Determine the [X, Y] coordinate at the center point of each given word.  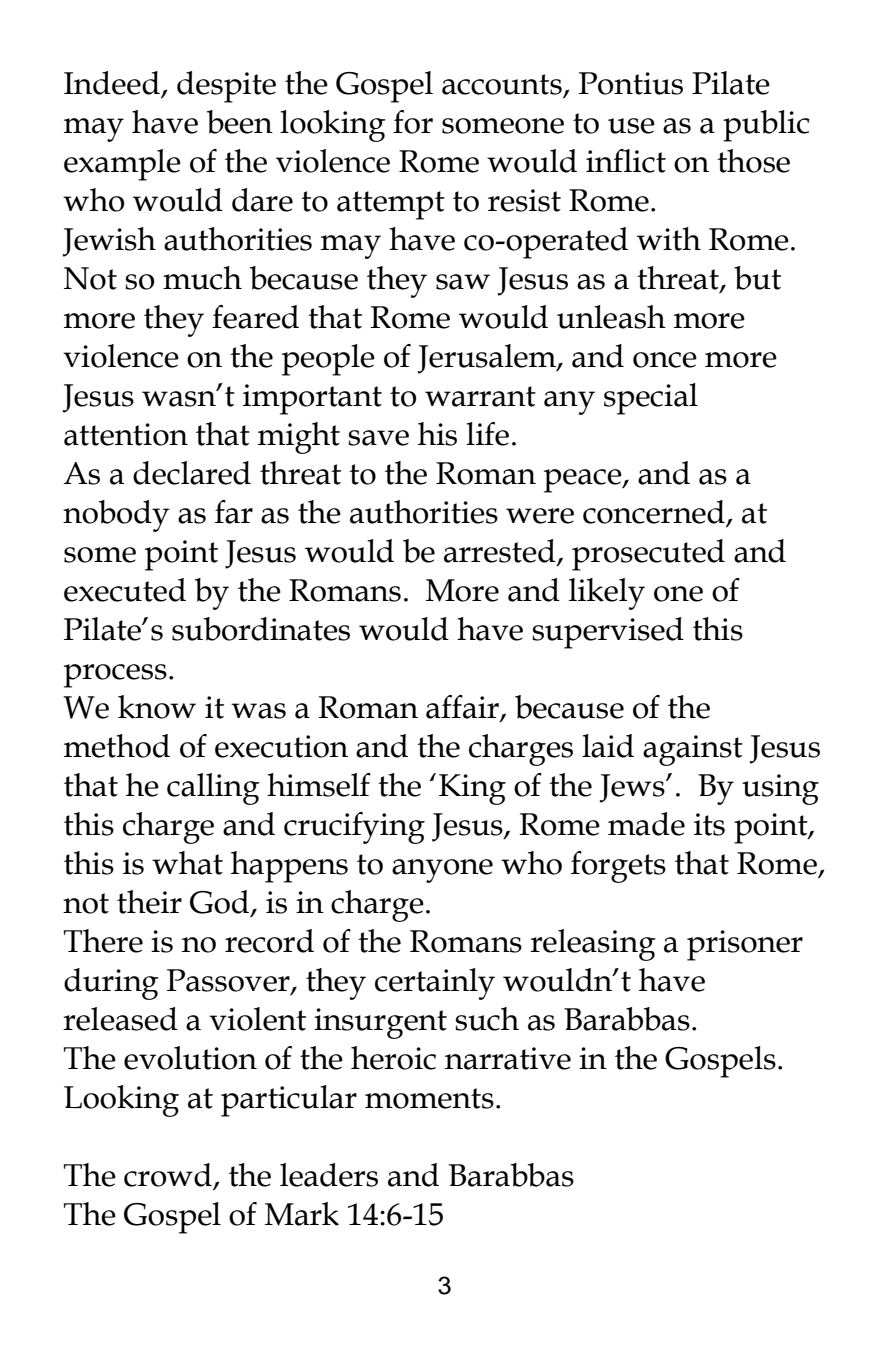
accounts [502, 84]
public [766, 126]
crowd [169, 1176]
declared [192, 473]
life [487, 434]
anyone [442, 871]
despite [226, 87]
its [709, 824]
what [187, 863]
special [651, 399]
